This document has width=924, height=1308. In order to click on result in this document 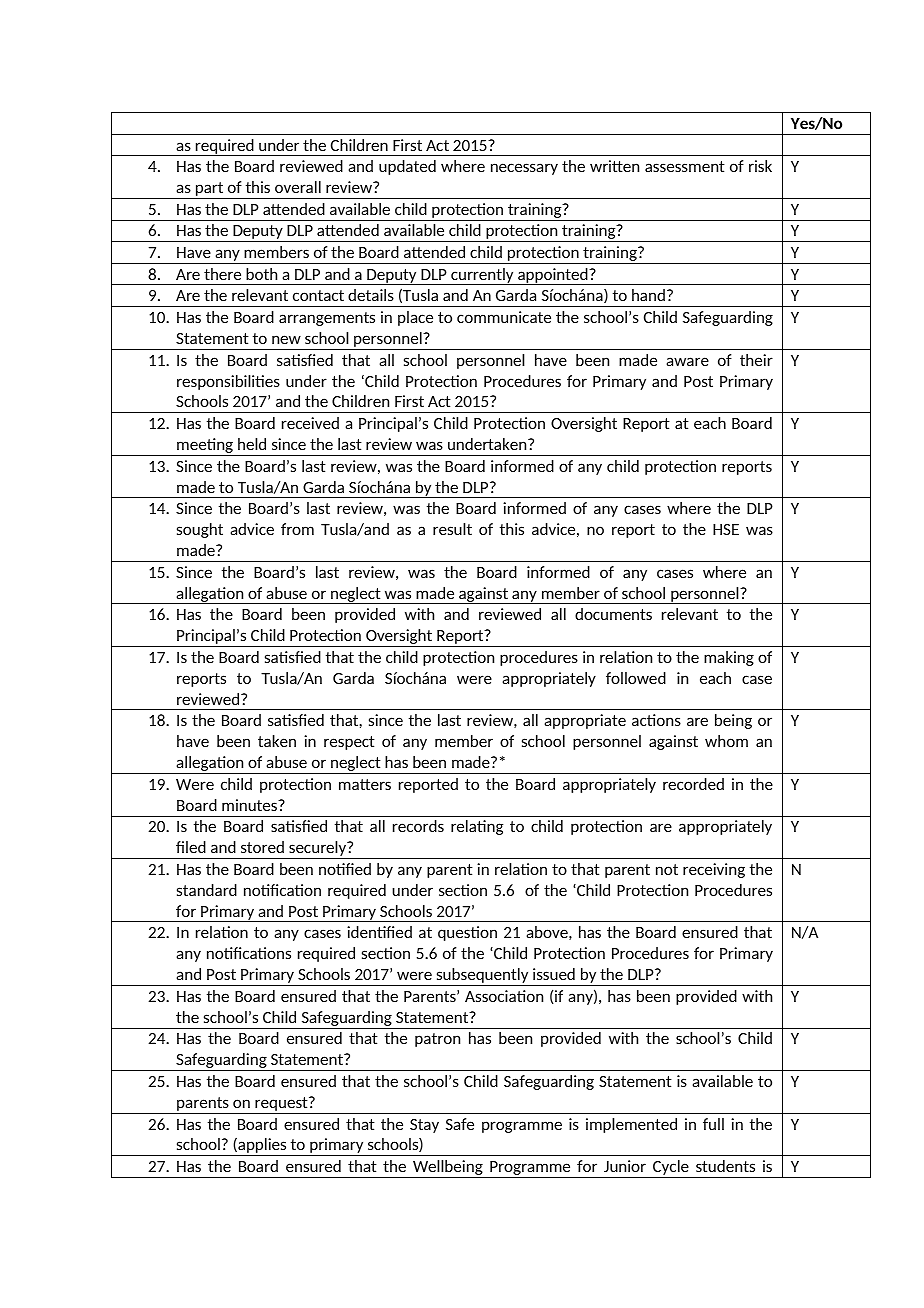, I will do `click(452, 529)`.
